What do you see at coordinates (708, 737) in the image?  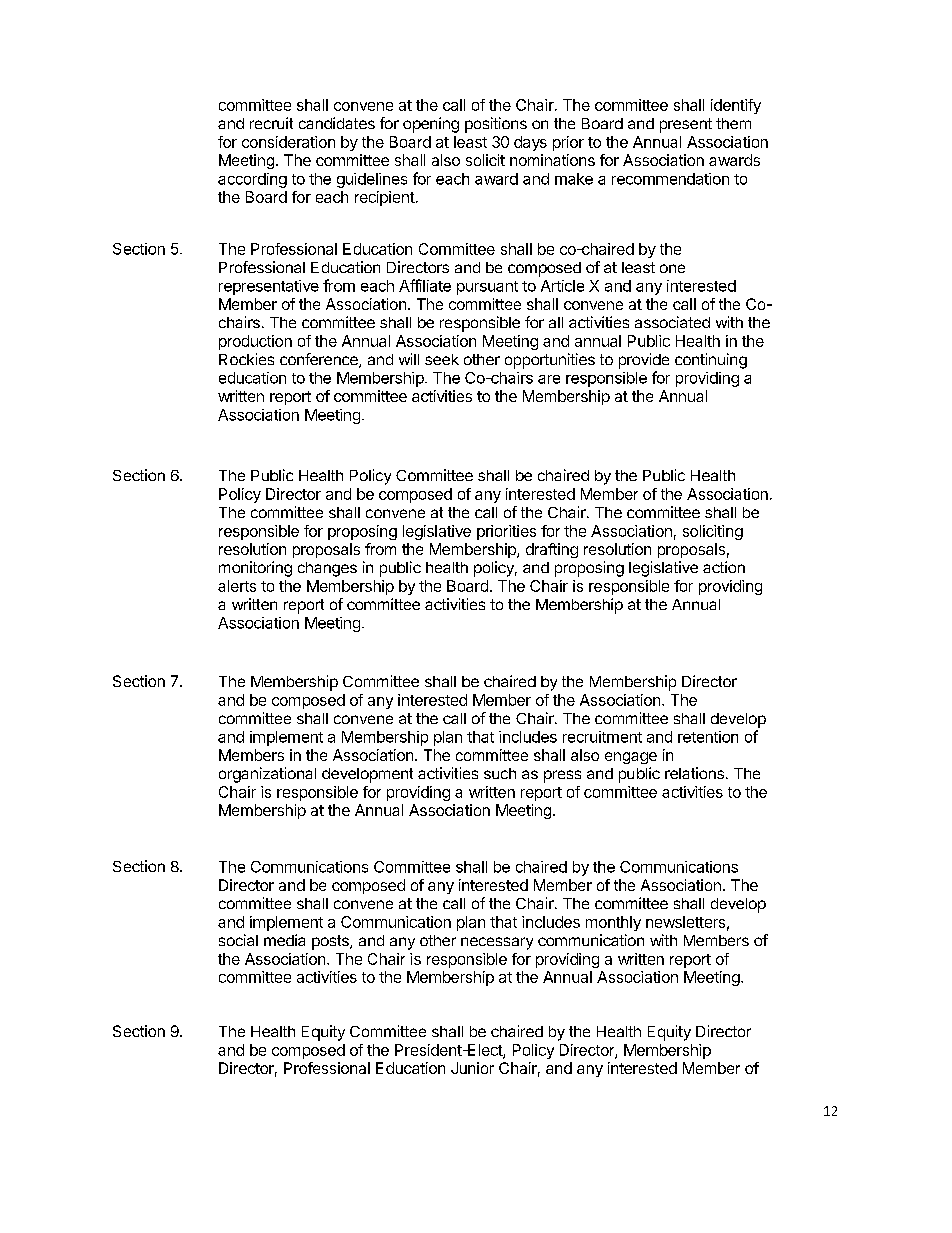 I see `retention` at bounding box center [708, 737].
